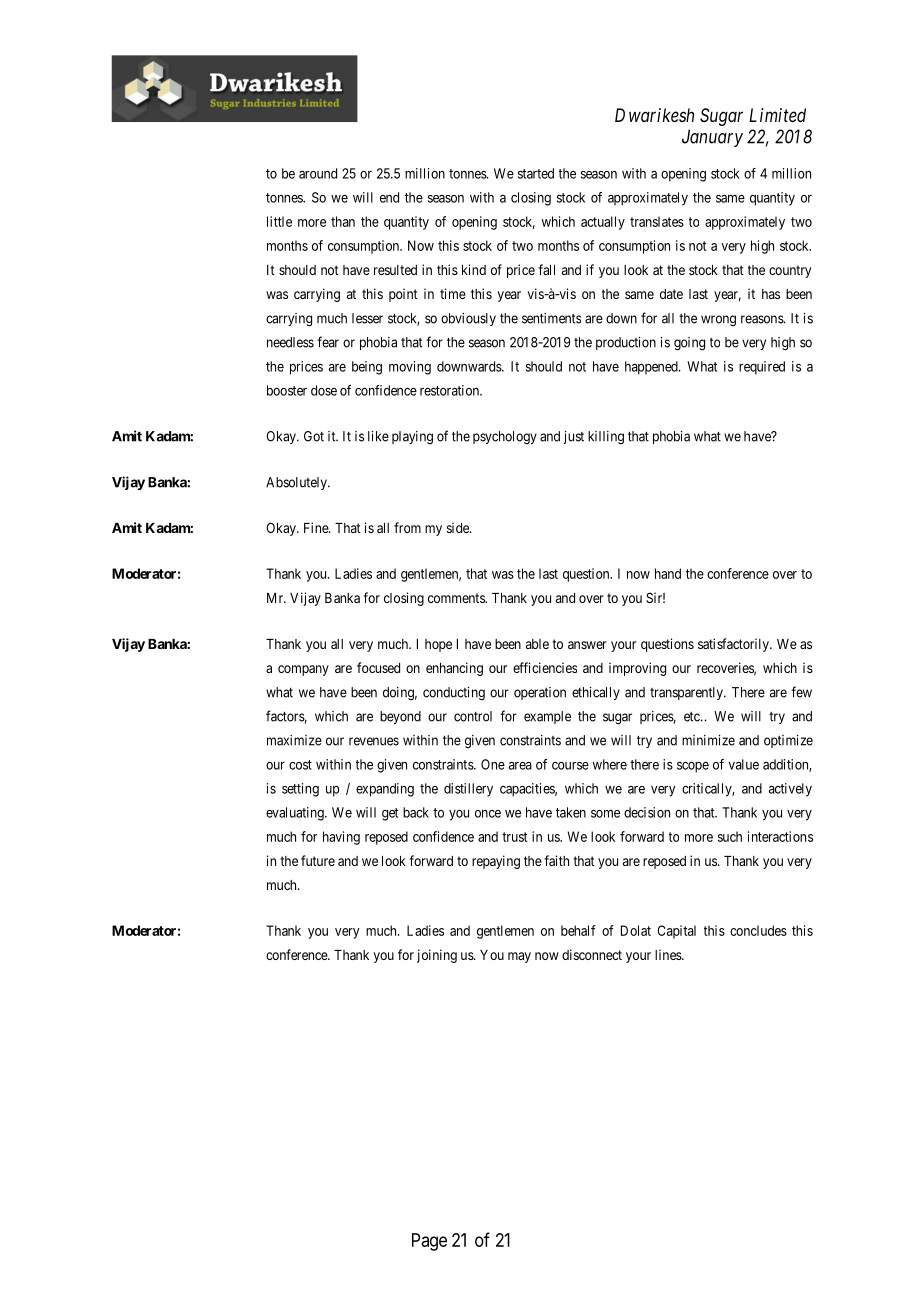  Describe the element at coordinates (545, 667) in the page. I see `efficiencies` at that location.
